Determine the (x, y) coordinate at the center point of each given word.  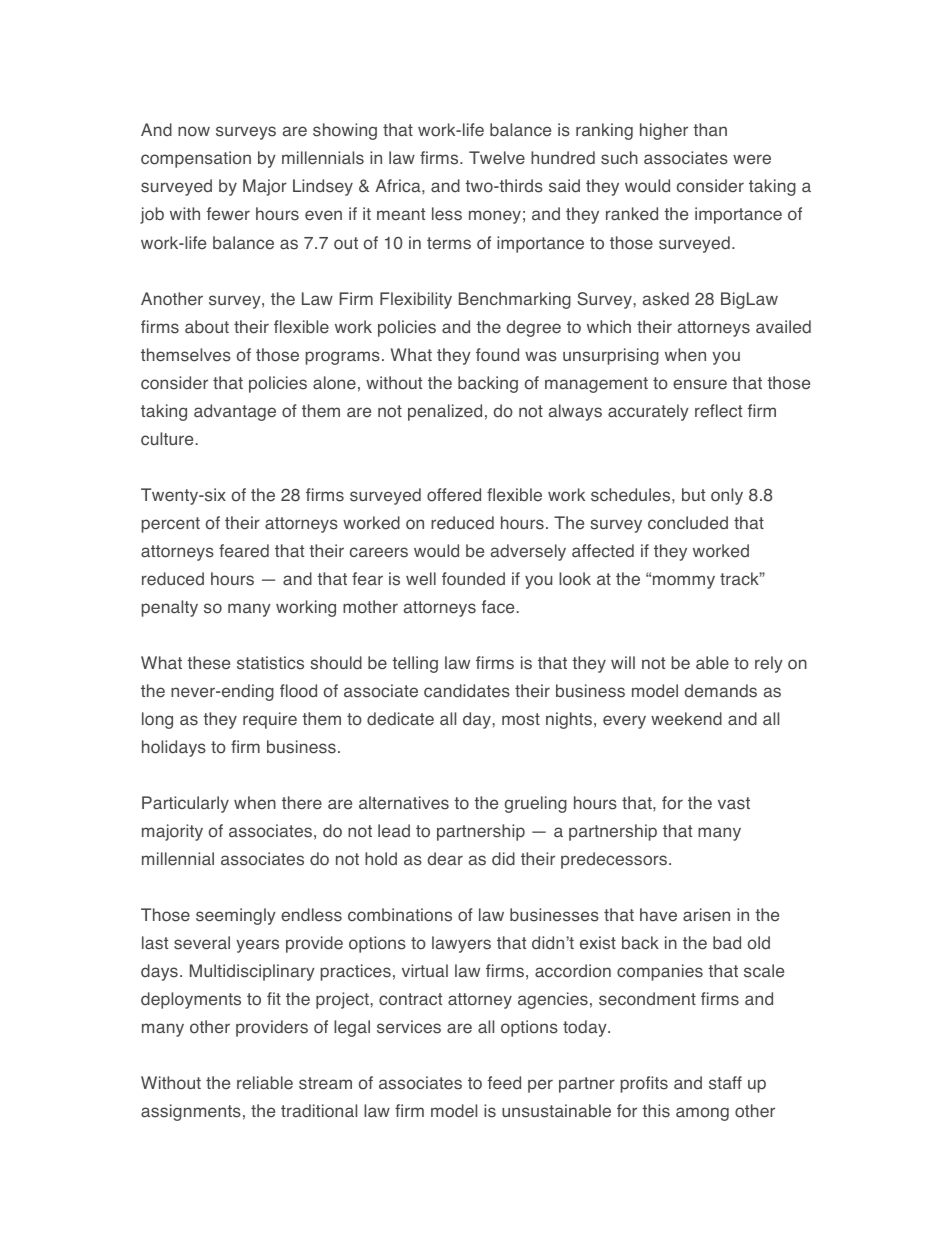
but (693, 494)
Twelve (497, 158)
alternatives (404, 803)
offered (454, 495)
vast (734, 803)
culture (167, 439)
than (710, 129)
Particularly (185, 804)
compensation (196, 159)
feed (504, 1083)
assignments (191, 1112)
